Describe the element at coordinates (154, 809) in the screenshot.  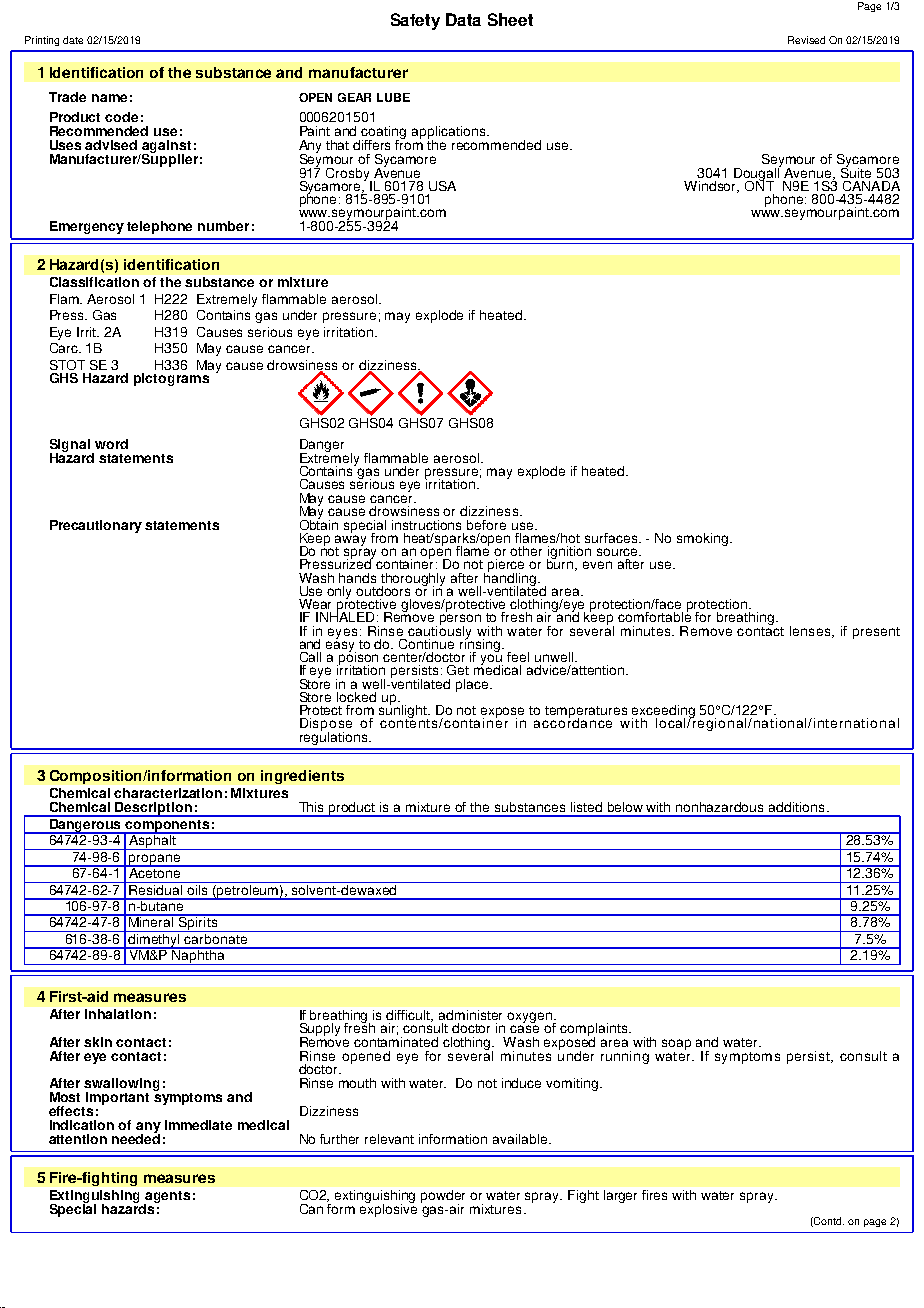
I see `Description` at that location.
